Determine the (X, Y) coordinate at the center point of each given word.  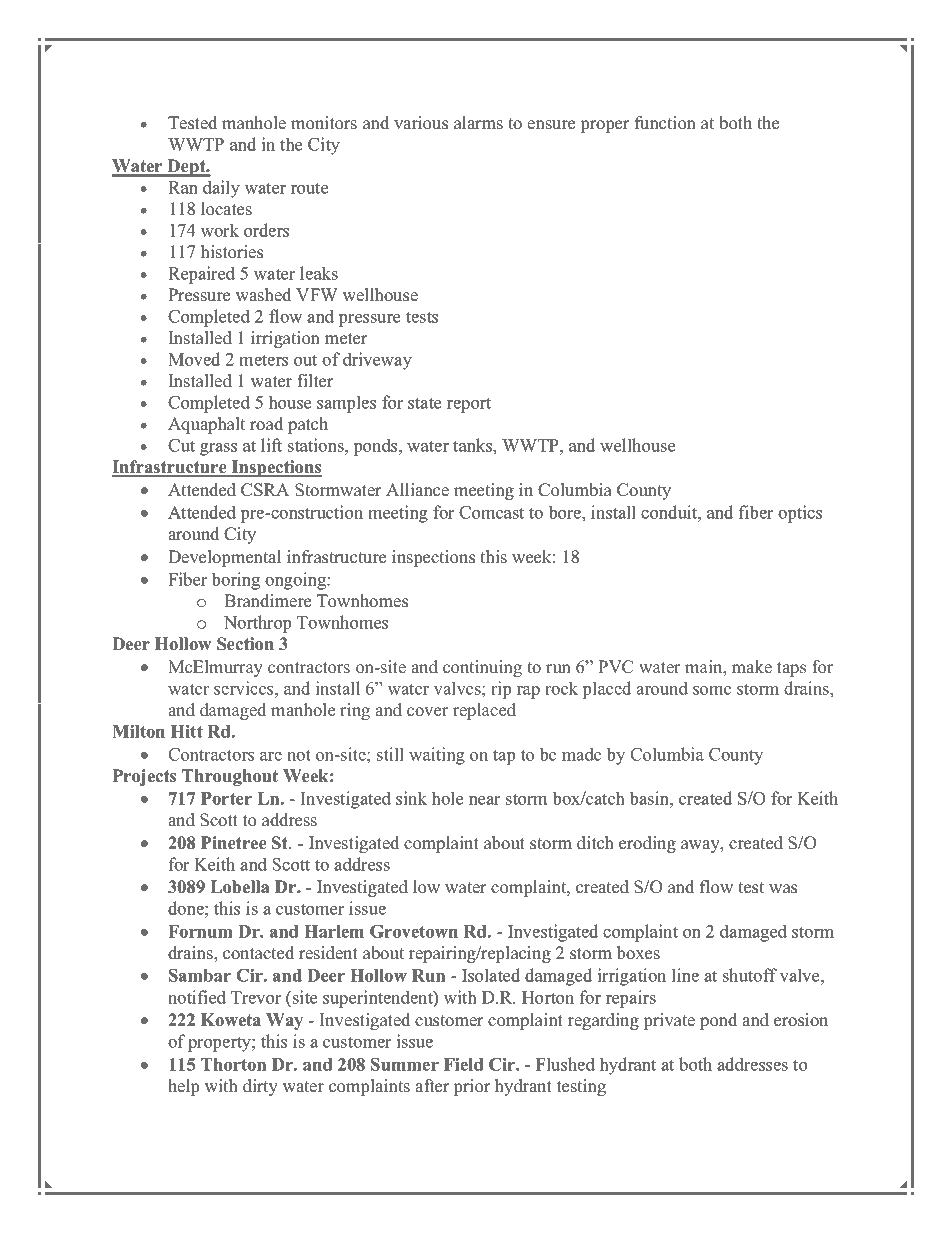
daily (221, 189)
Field (463, 1064)
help (183, 1087)
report (469, 405)
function (665, 123)
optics (800, 514)
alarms (478, 123)
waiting (437, 756)
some (712, 690)
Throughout (230, 777)
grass (218, 449)
